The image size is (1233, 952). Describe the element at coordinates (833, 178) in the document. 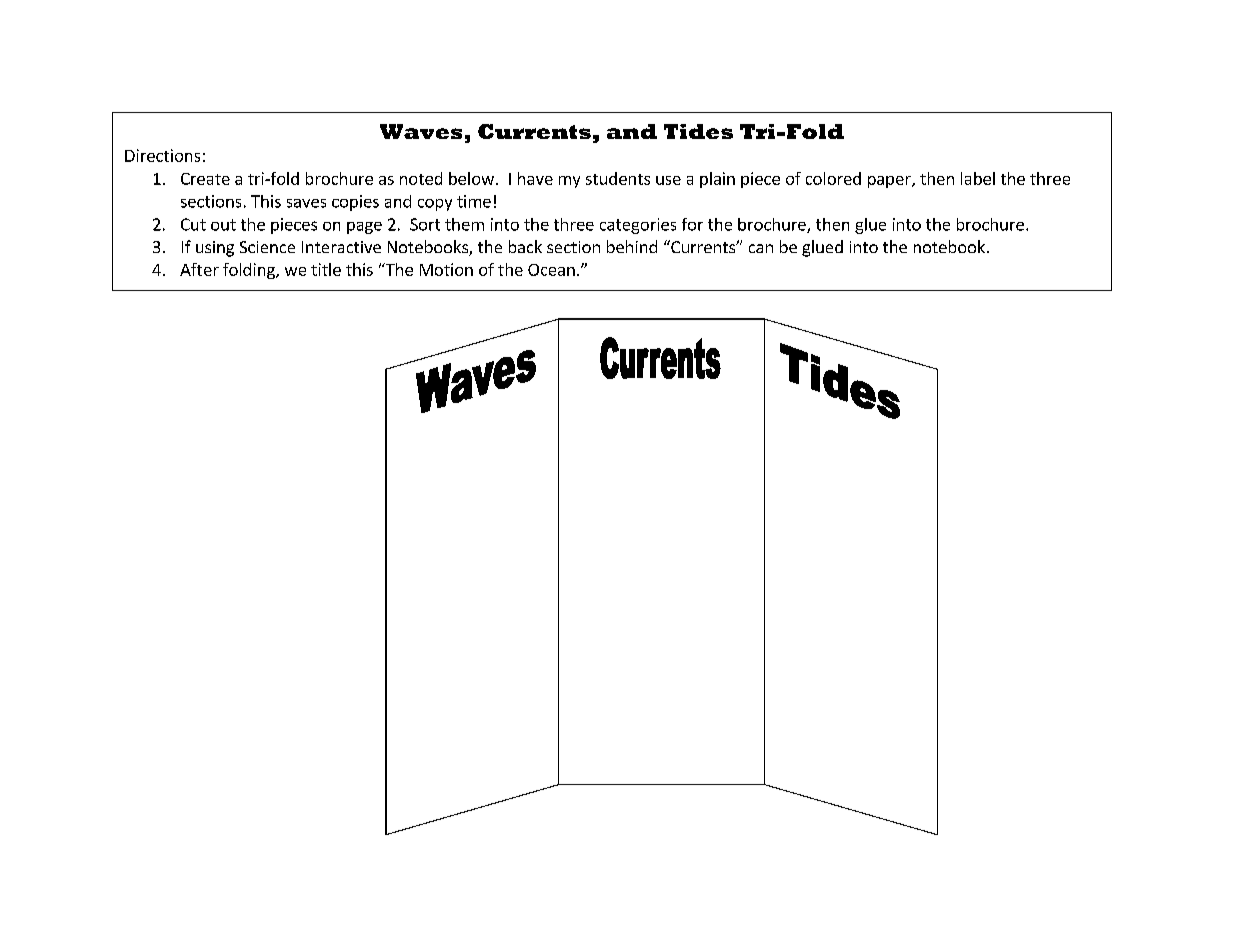

I see `colored` at that location.
